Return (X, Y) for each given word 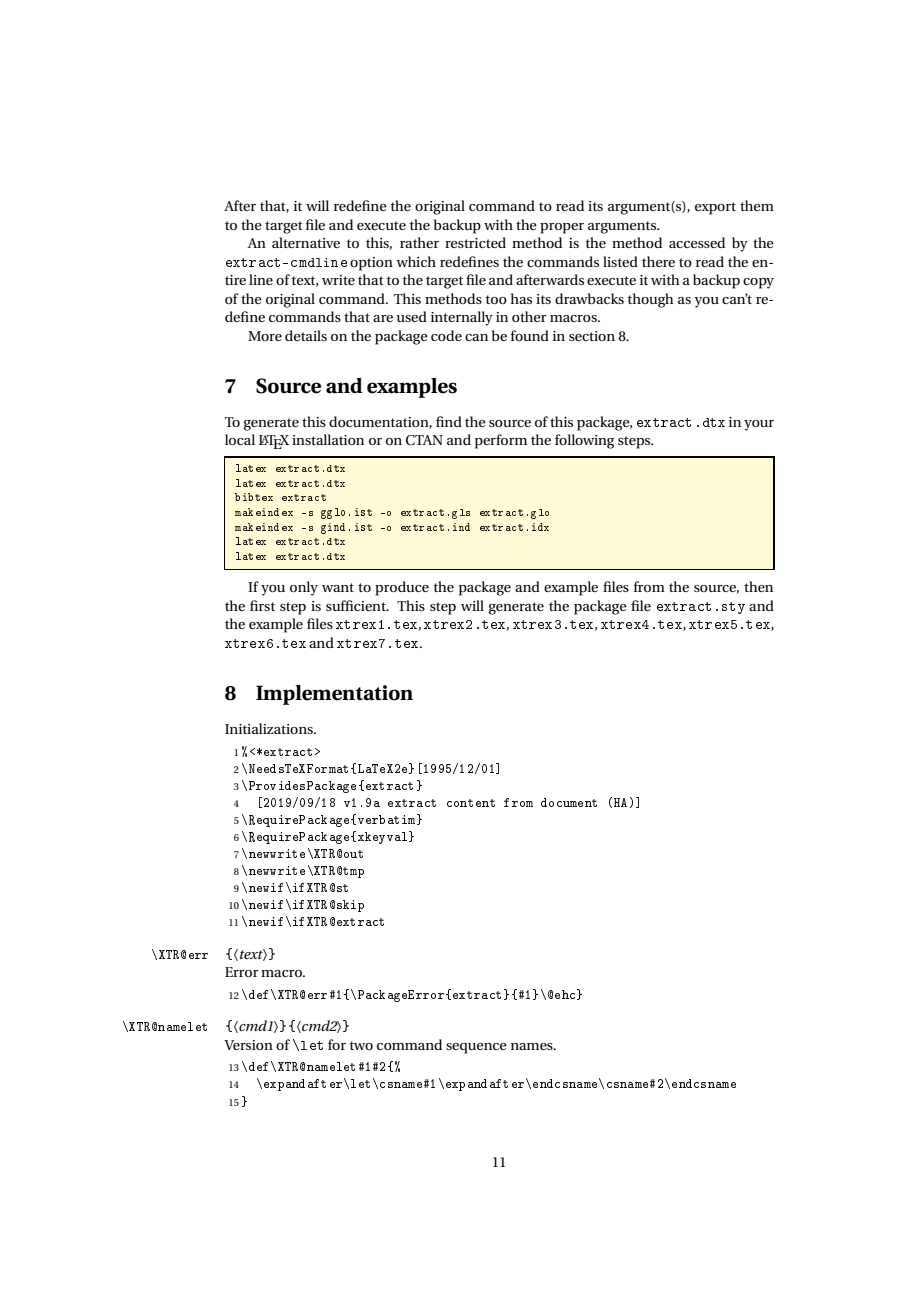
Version (248, 1045)
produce (402, 588)
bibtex (254, 497)
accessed (697, 242)
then (758, 586)
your (759, 425)
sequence (476, 1048)
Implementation (334, 695)
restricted (475, 242)
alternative (306, 242)
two (361, 1045)
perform (501, 441)
